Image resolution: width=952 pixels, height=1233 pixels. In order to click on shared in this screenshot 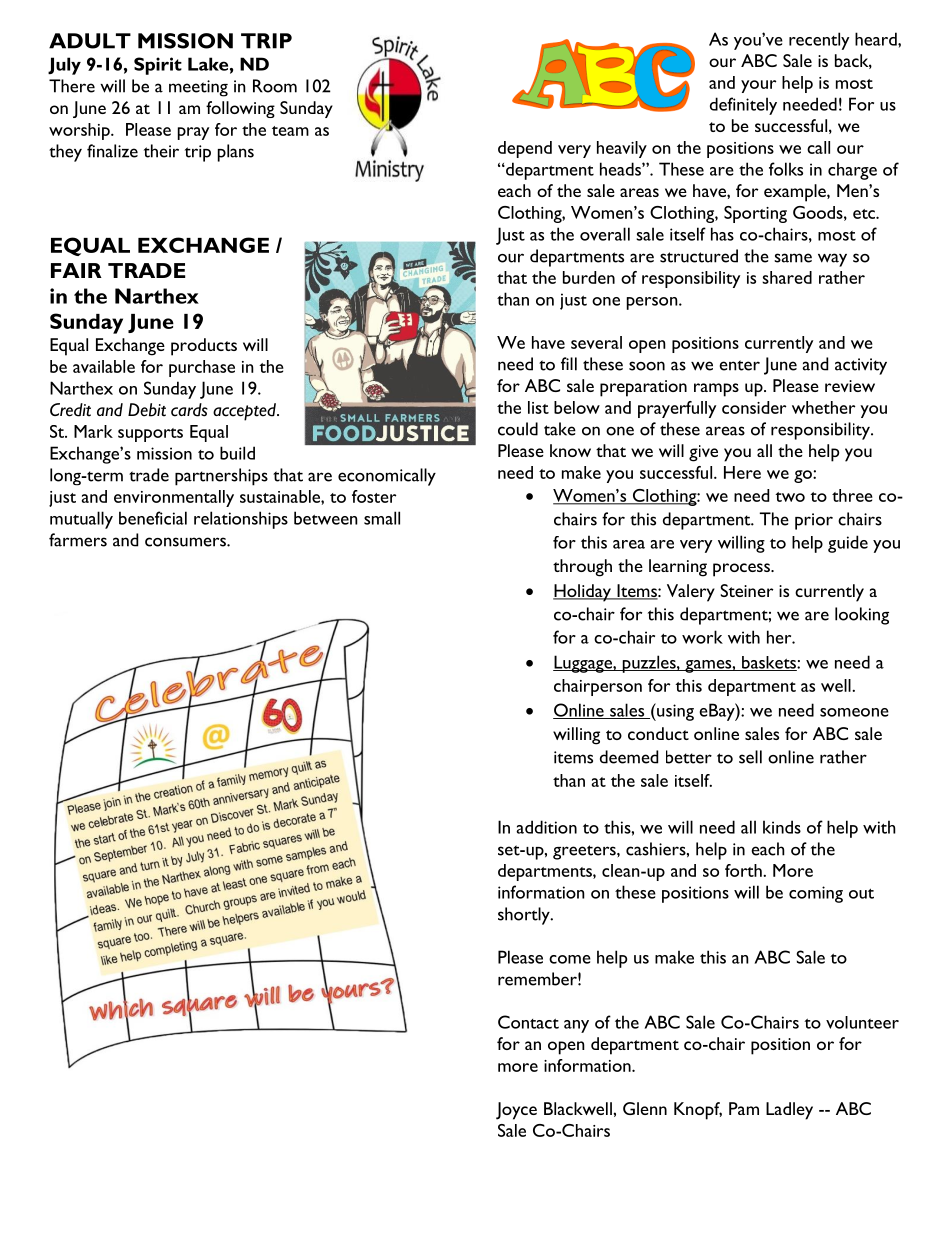, I will do `click(787, 277)`.
